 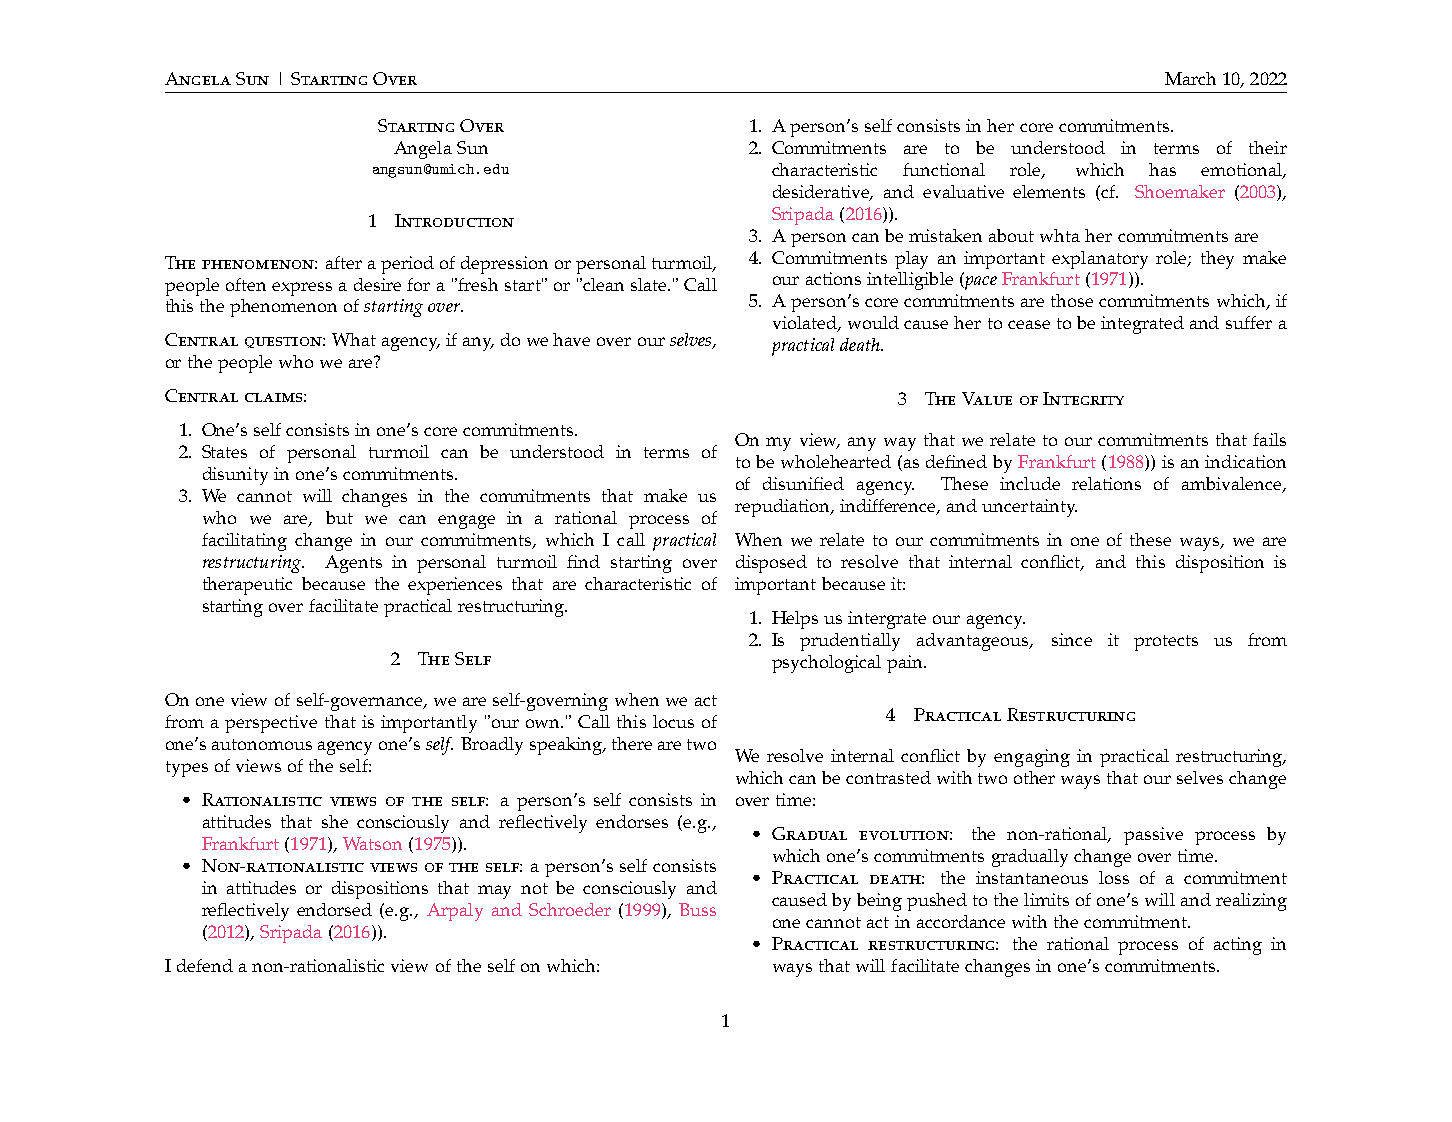 What do you see at coordinates (1106, 483) in the screenshot?
I see `relations` at bounding box center [1106, 483].
